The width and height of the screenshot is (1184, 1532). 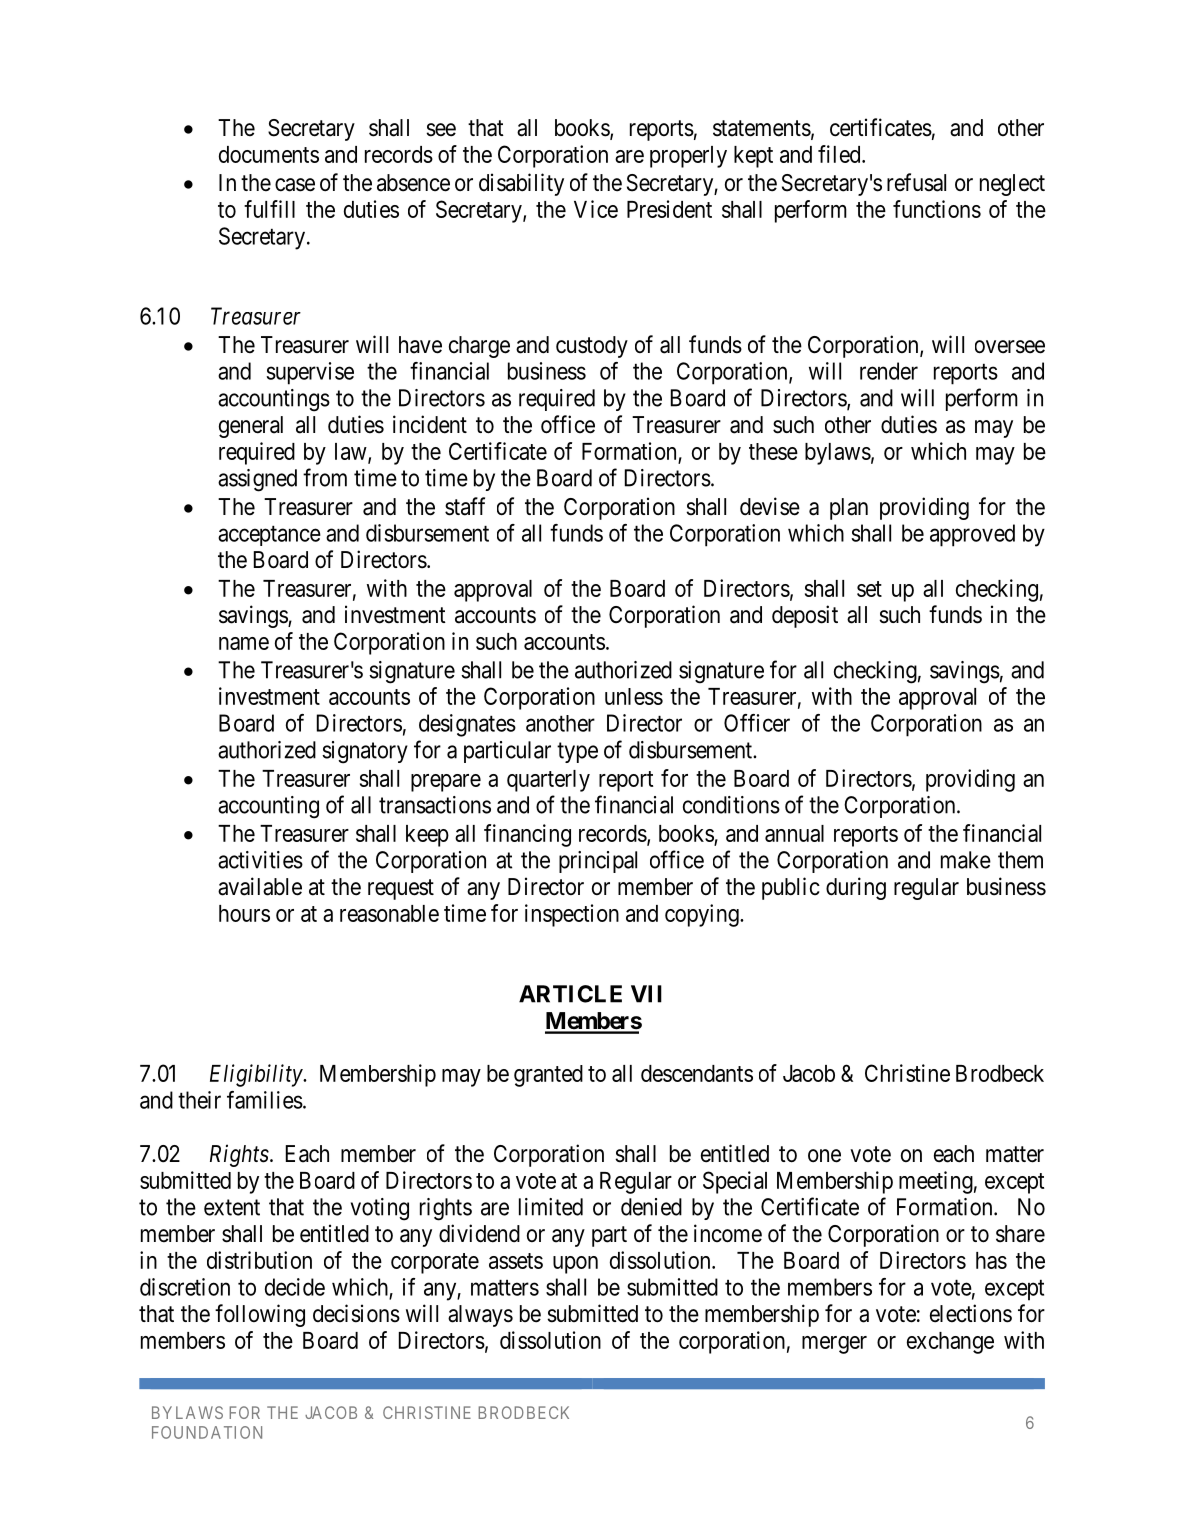 What do you see at coordinates (269, 536) in the screenshot?
I see `acceptance` at bounding box center [269, 536].
